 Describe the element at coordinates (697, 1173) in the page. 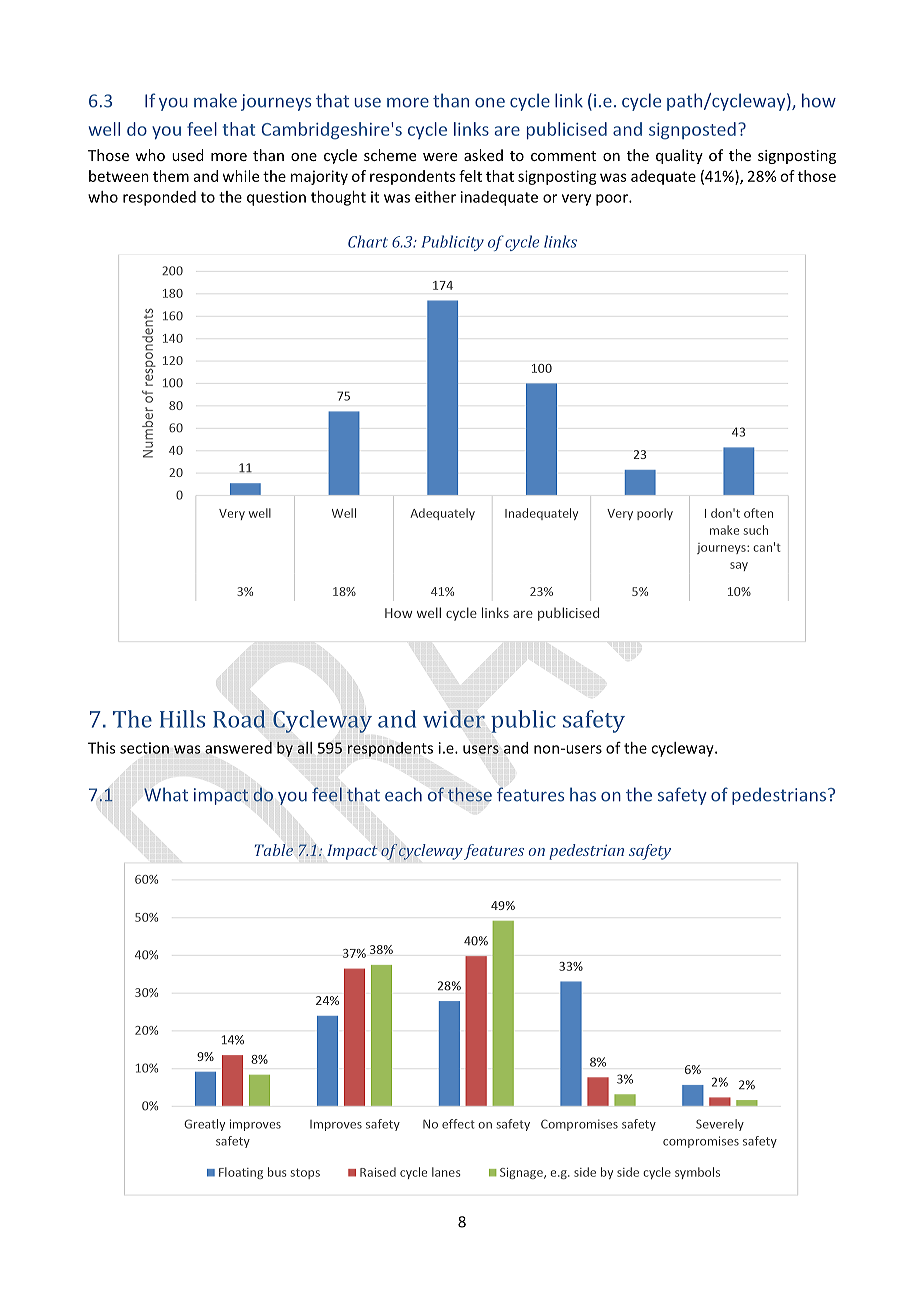

I see `symbols` at that location.
